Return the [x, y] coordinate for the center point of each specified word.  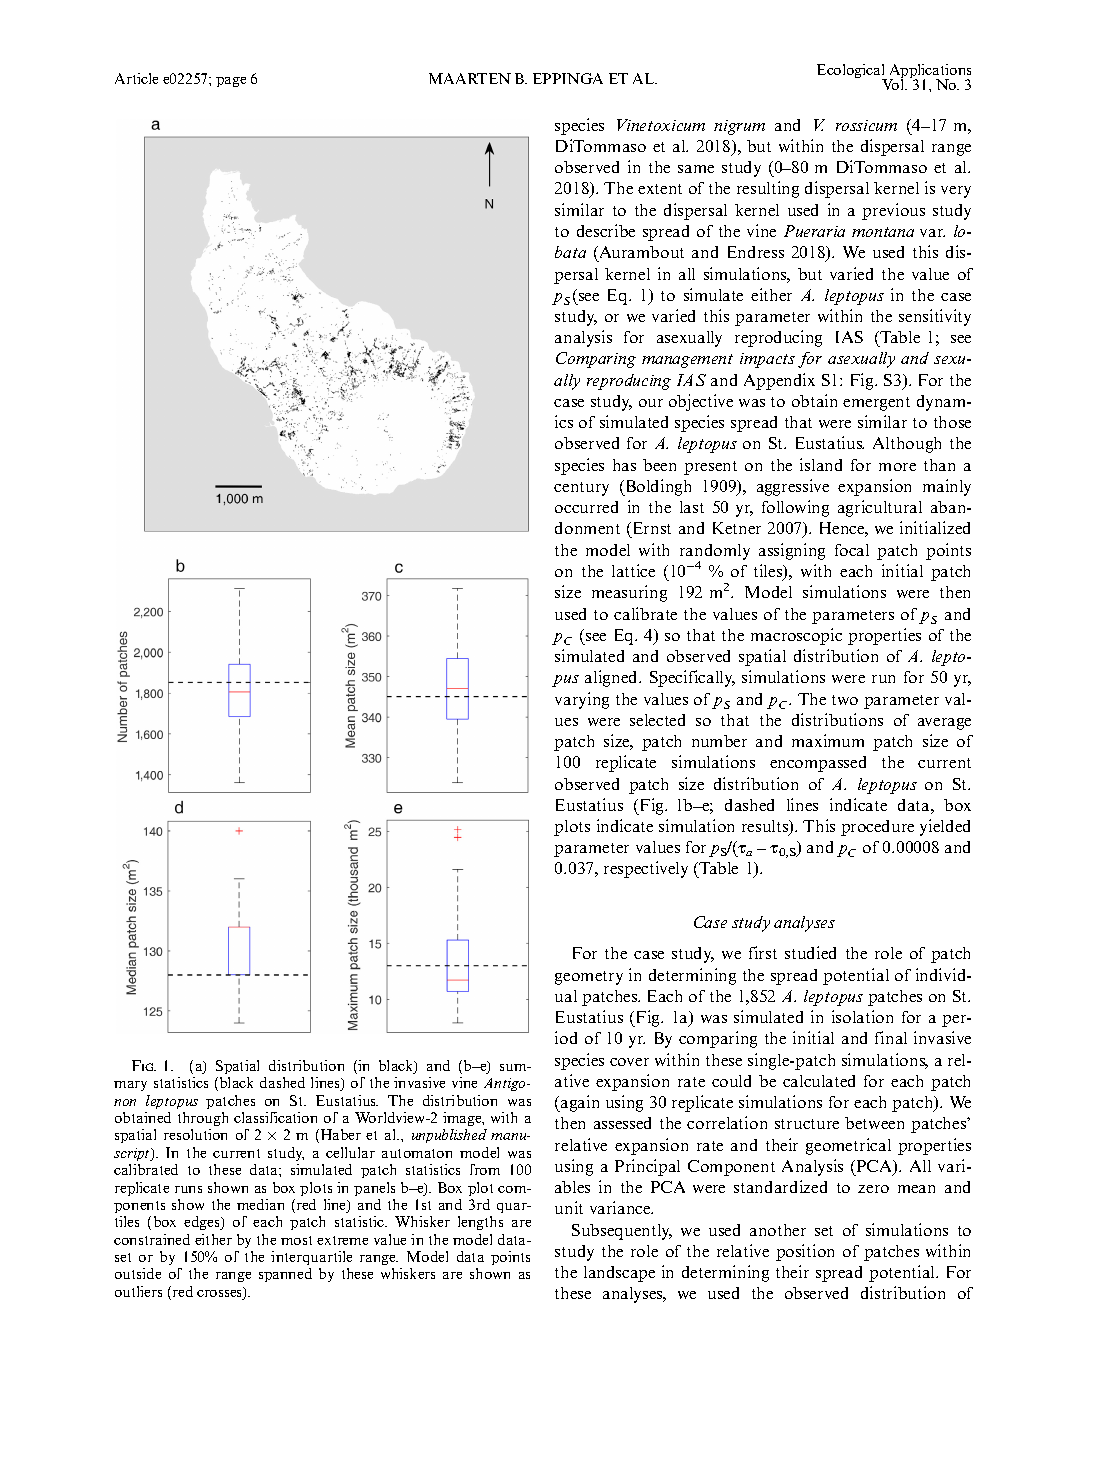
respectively [646, 869]
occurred [586, 507]
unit [569, 1207]
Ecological [852, 72]
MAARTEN [470, 78]
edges [203, 1223]
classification [275, 1117]
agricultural [880, 508]
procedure [877, 828]
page [231, 82]
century [581, 489]
